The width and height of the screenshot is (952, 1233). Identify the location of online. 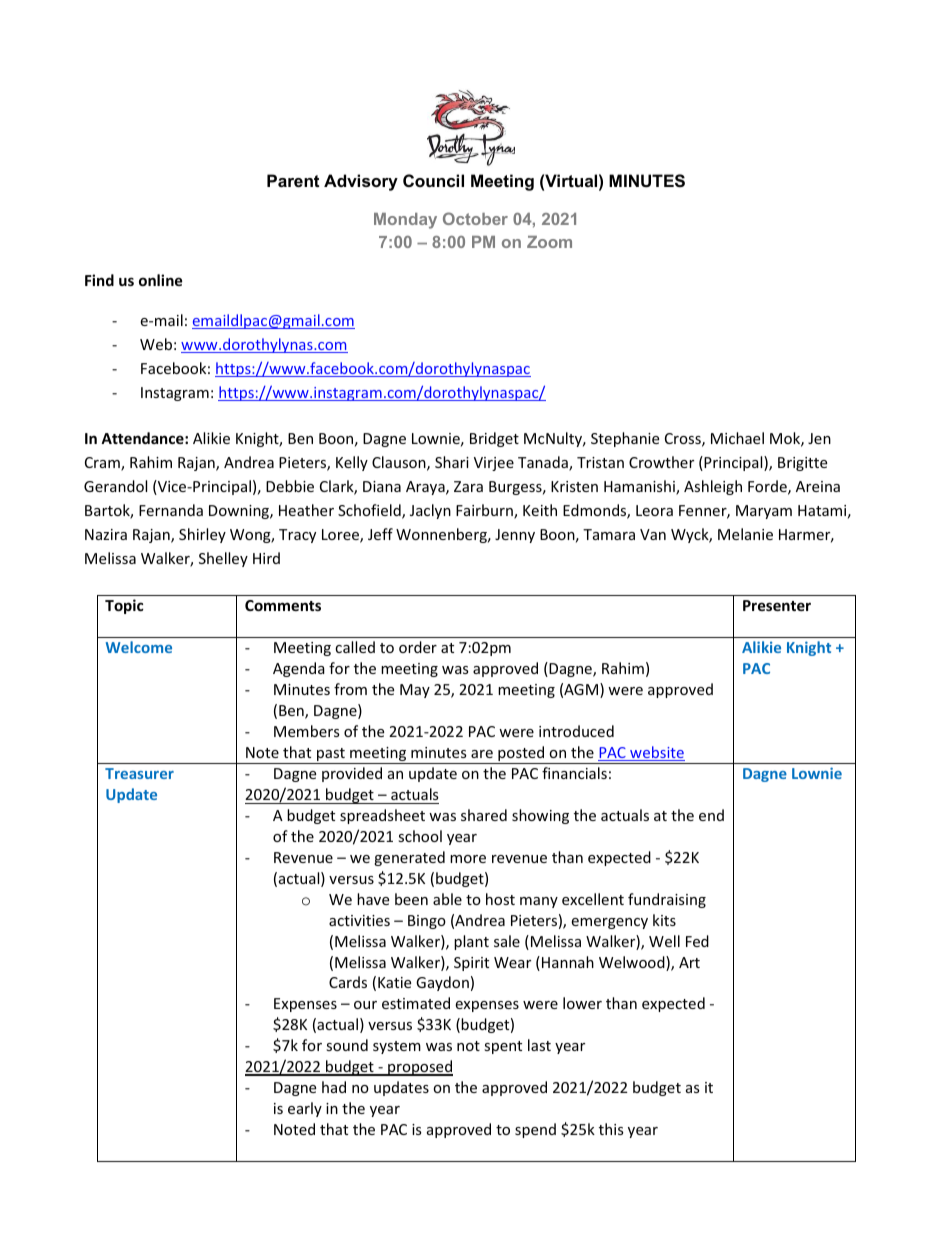
(161, 280).
